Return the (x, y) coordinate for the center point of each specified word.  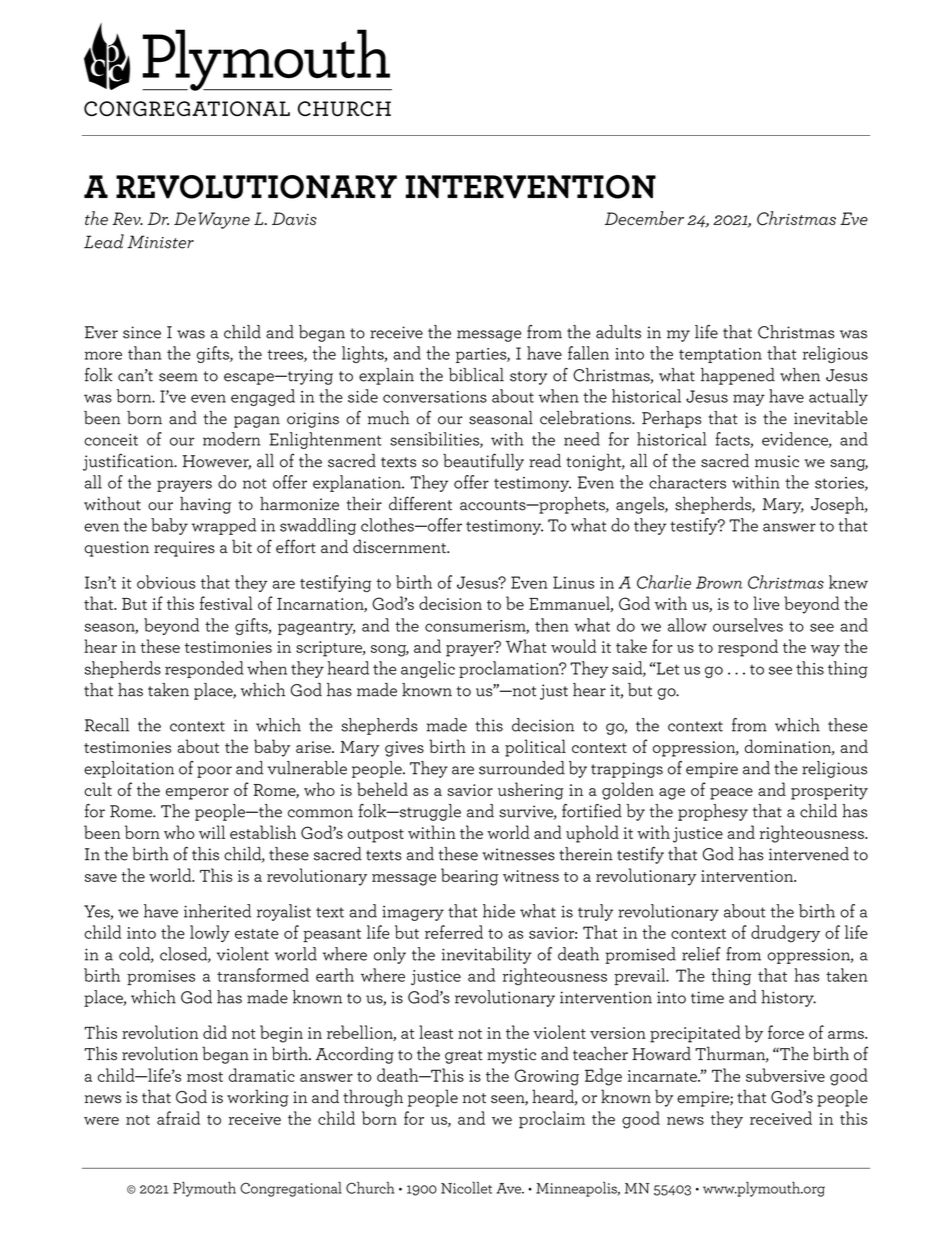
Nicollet (466, 1187)
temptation (720, 355)
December (644, 218)
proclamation (510, 669)
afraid (178, 1118)
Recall (107, 725)
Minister (160, 242)
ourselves (748, 625)
